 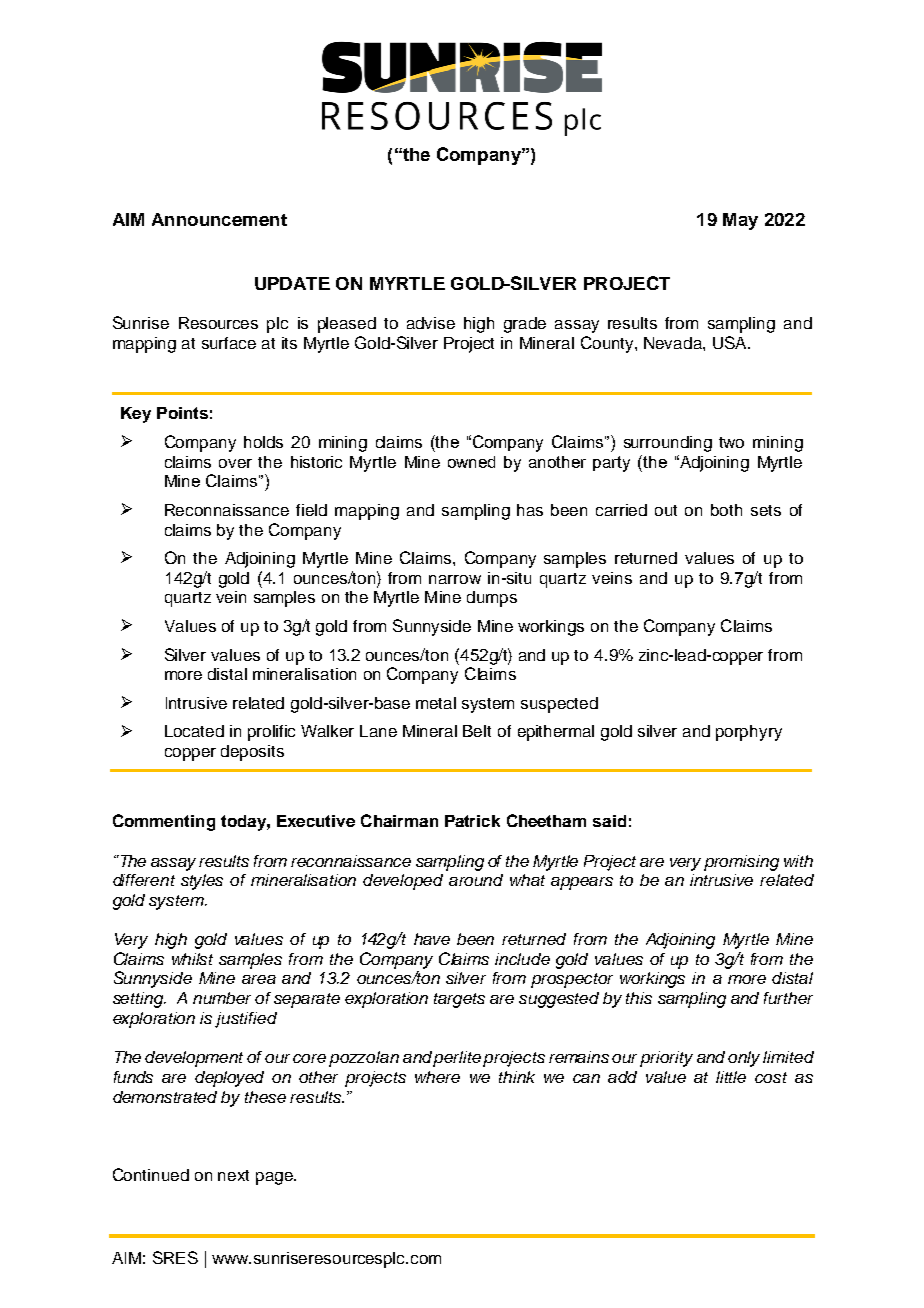 What do you see at coordinates (477, 731) in the screenshot?
I see `Belt` at bounding box center [477, 731].
